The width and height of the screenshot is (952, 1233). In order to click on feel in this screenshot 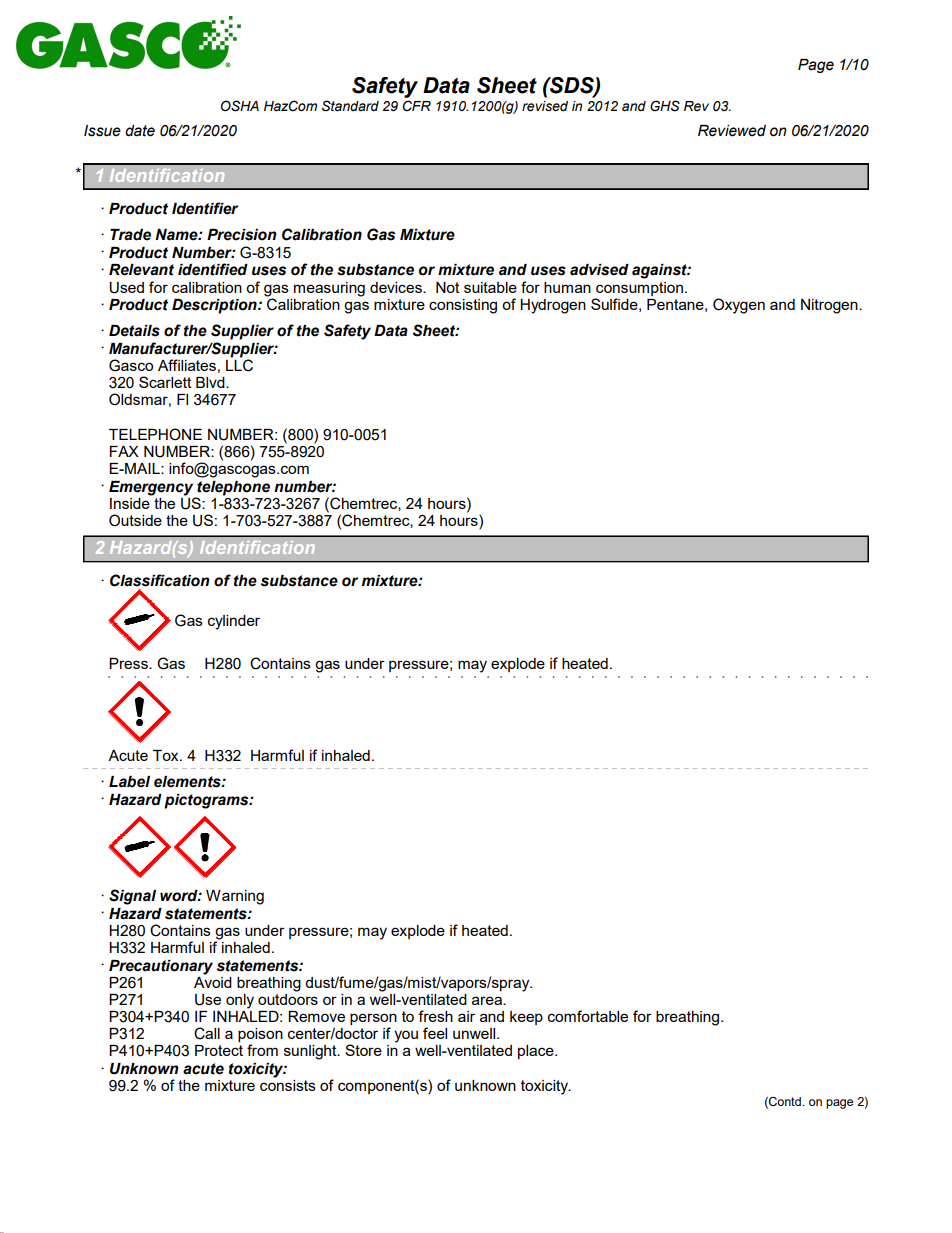, I will do `click(435, 1033)`.
